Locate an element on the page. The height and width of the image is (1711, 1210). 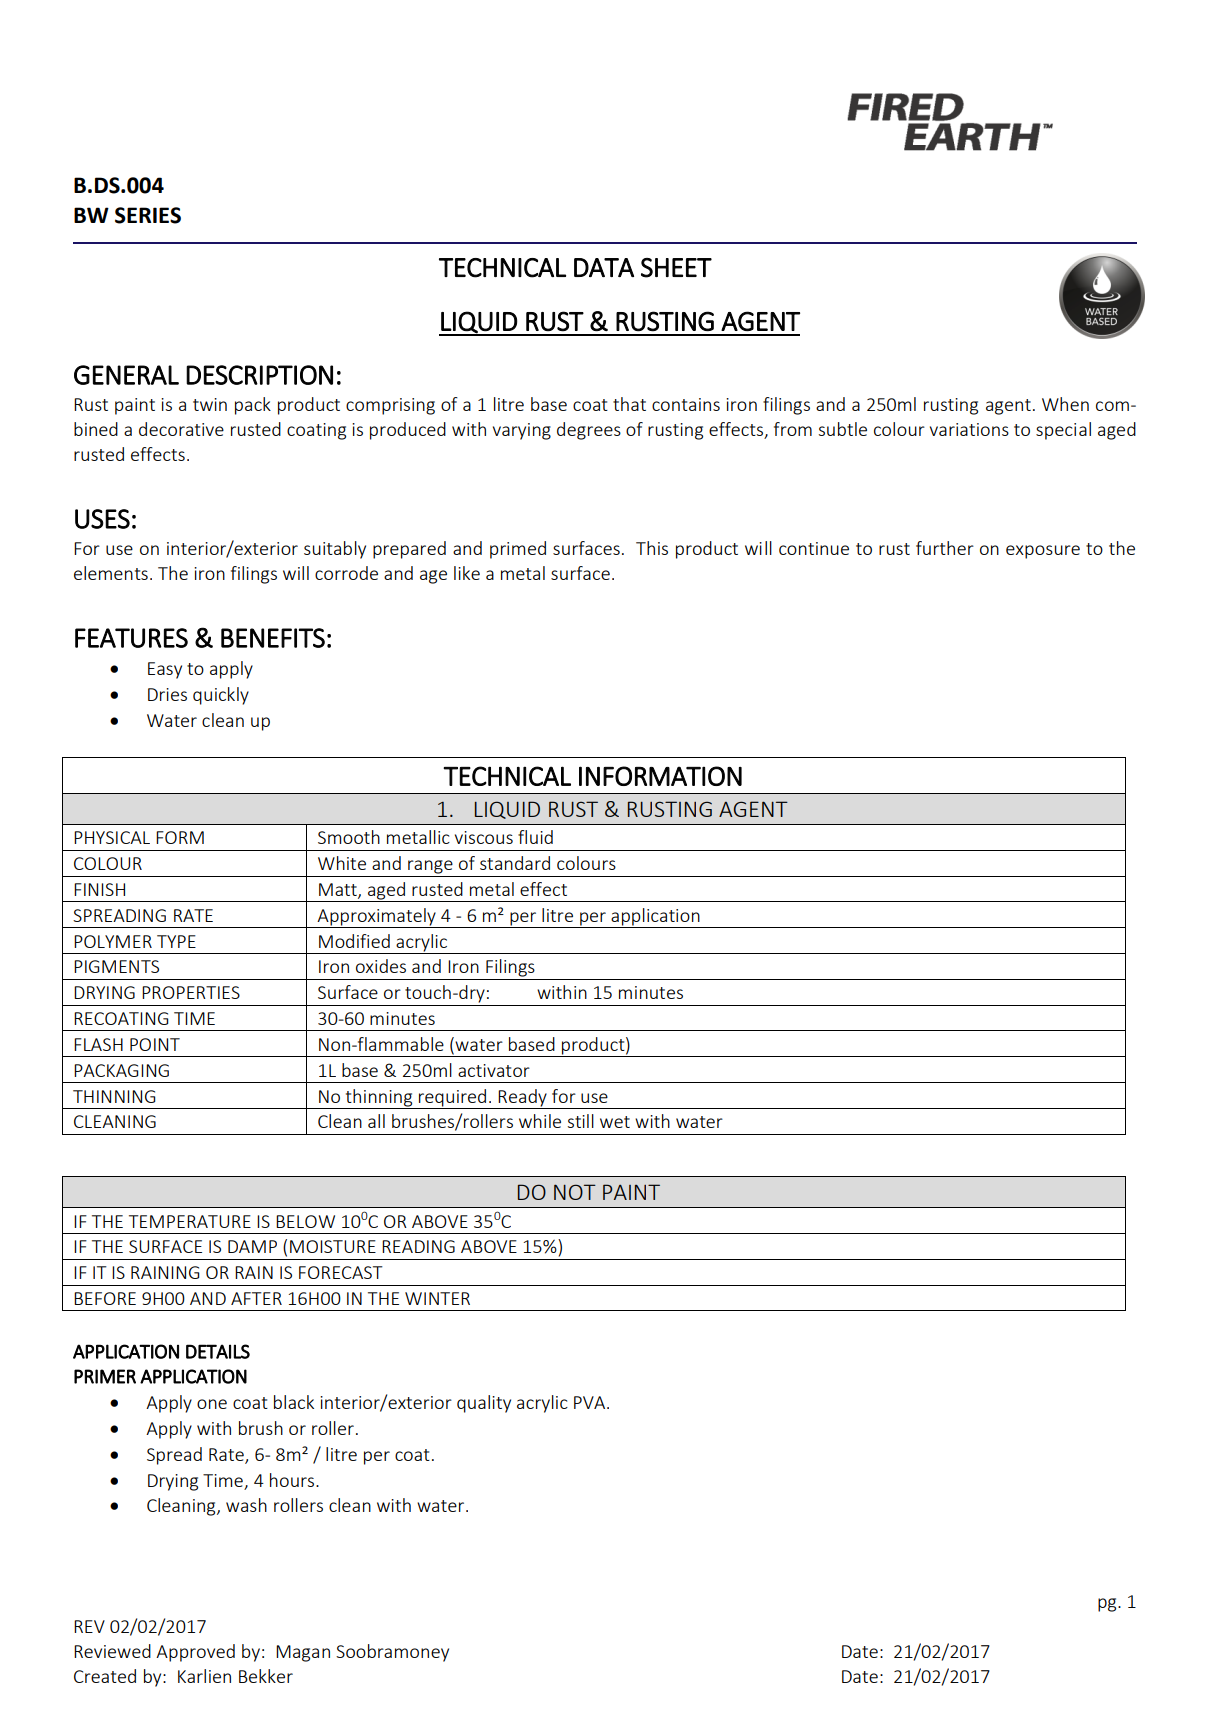
wet is located at coordinates (615, 1122).
